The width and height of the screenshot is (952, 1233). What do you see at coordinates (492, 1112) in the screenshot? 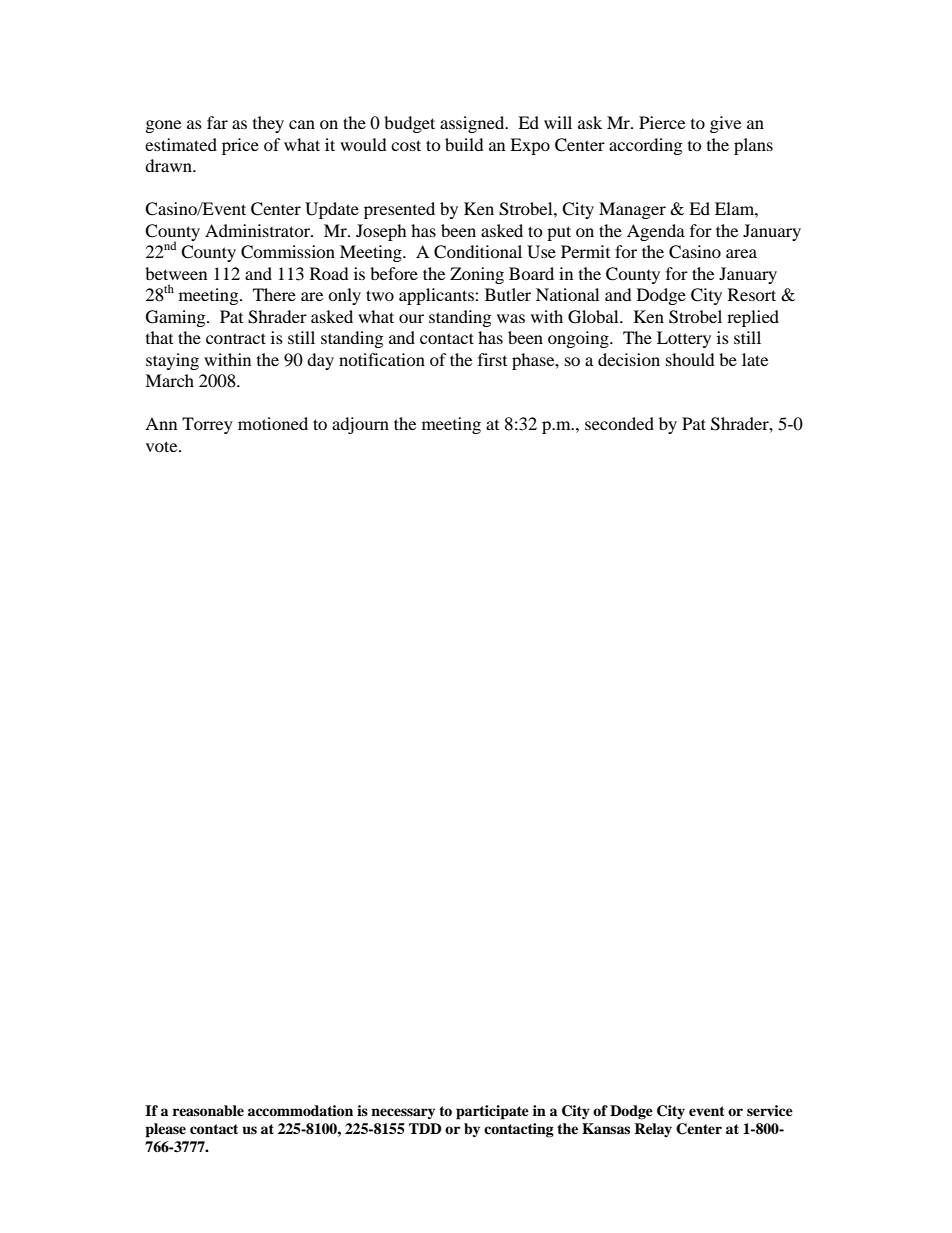
I see `participate` at bounding box center [492, 1112].
